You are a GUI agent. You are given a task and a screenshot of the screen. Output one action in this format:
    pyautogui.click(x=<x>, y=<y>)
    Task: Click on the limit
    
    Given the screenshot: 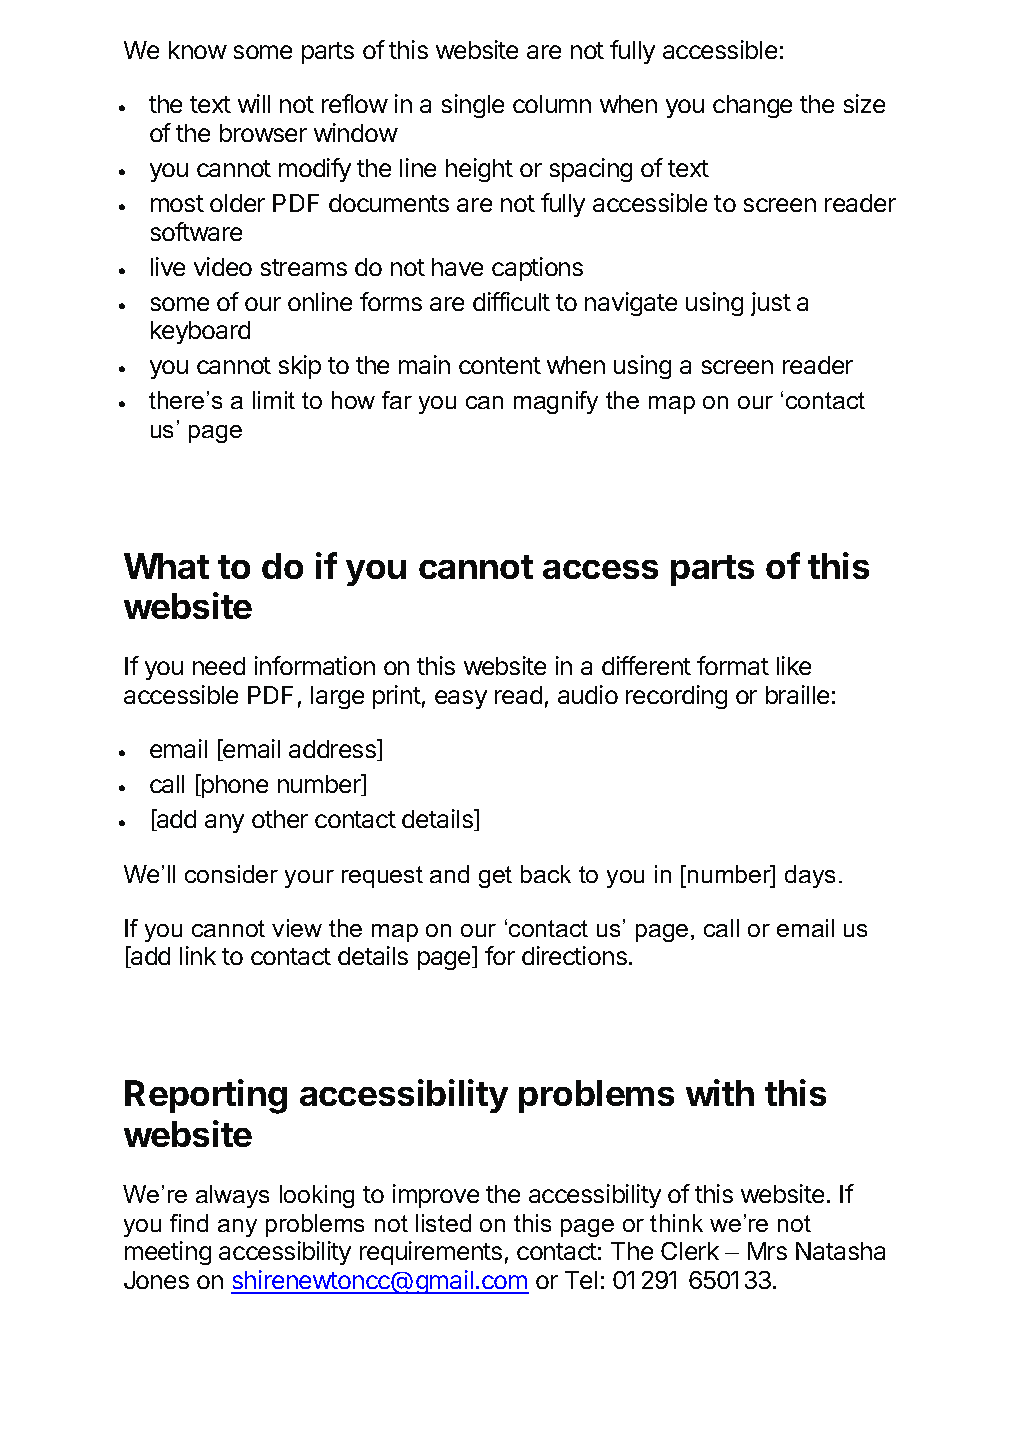 What is the action you would take?
    pyautogui.click(x=274, y=400)
